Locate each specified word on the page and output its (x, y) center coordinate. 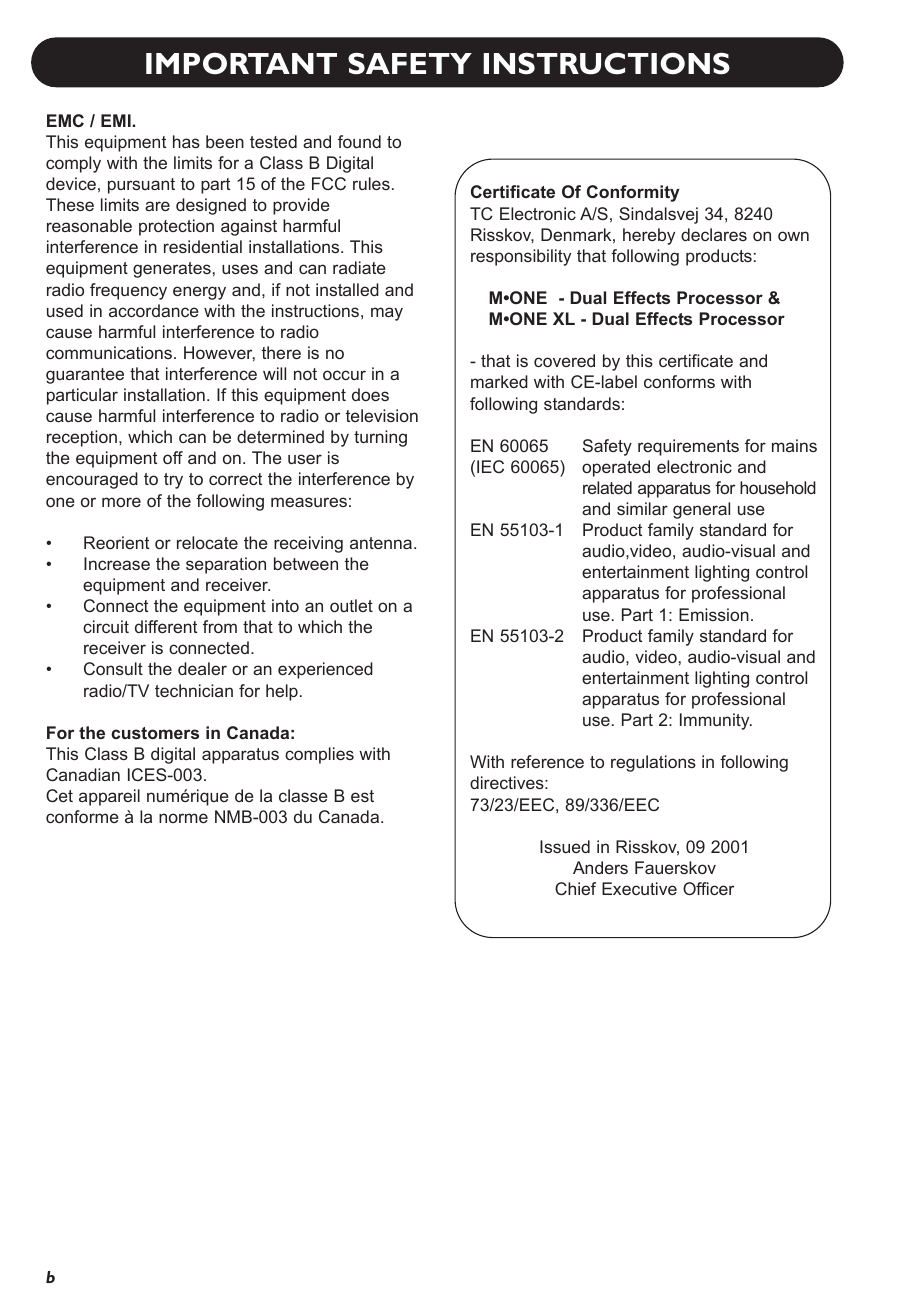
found (359, 141)
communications (110, 352)
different (166, 626)
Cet (59, 795)
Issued (565, 846)
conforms (679, 381)
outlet (351, 605)
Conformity (633, 193)
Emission (714, 614)
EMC (65, 120)
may (387, 314)
